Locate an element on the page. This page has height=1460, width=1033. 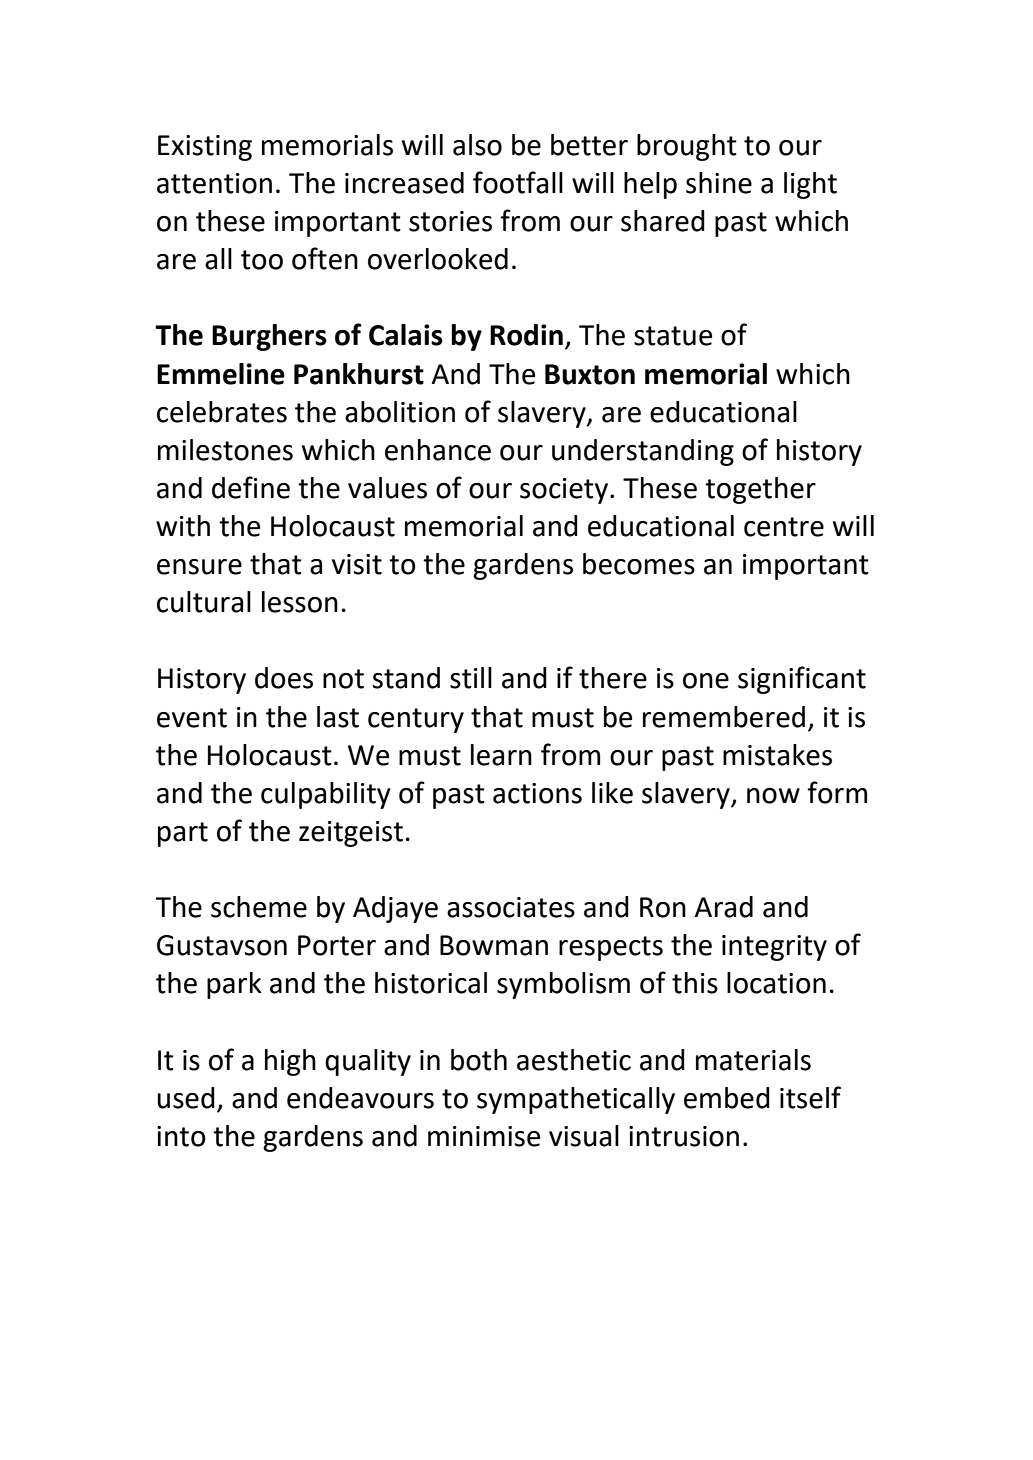
statue is located at coordinates (673, 336).
